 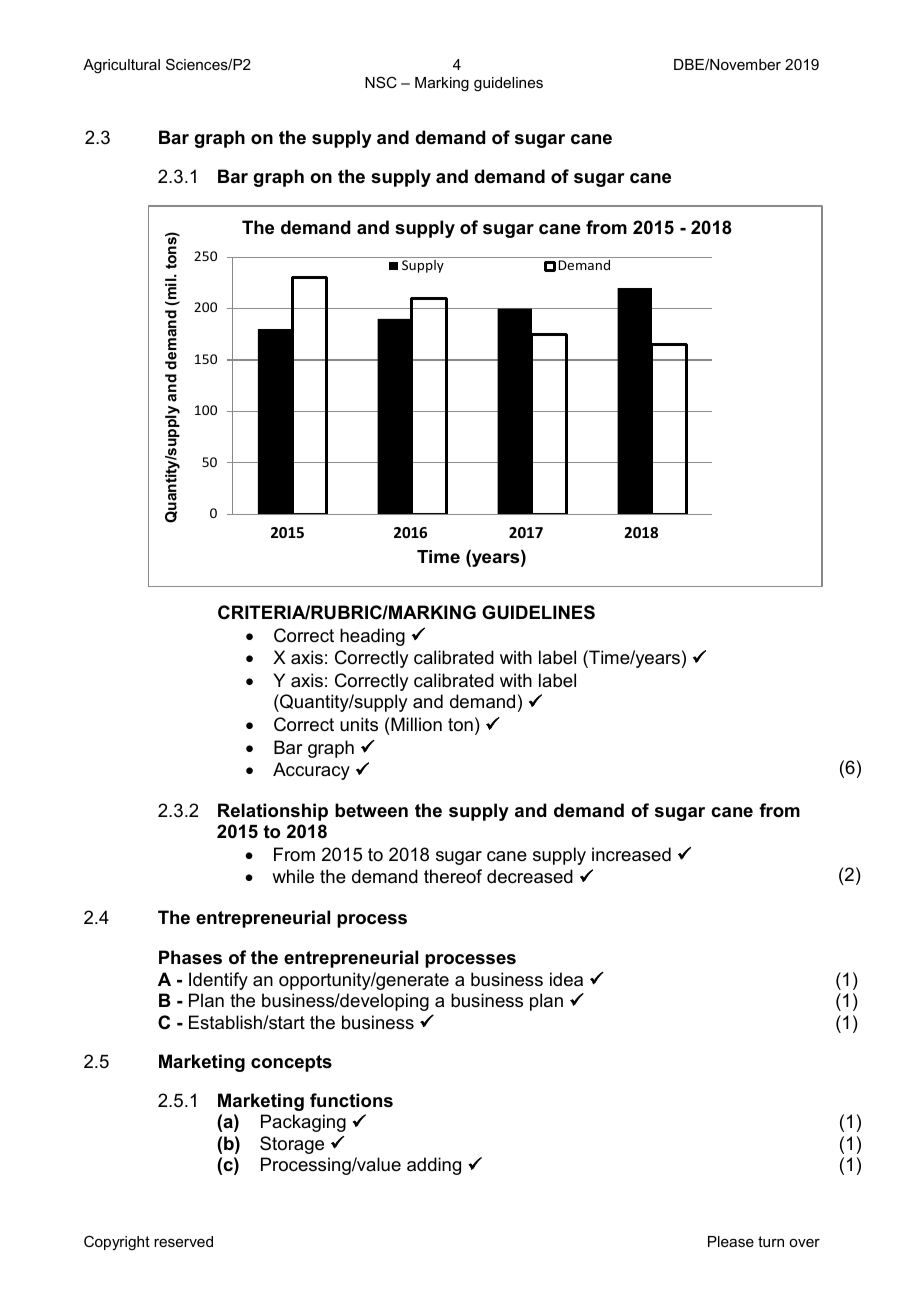 What do you see at coordinates (566, 979) in the screenshot?
I see `idea` at bounding box center [566, 979].
